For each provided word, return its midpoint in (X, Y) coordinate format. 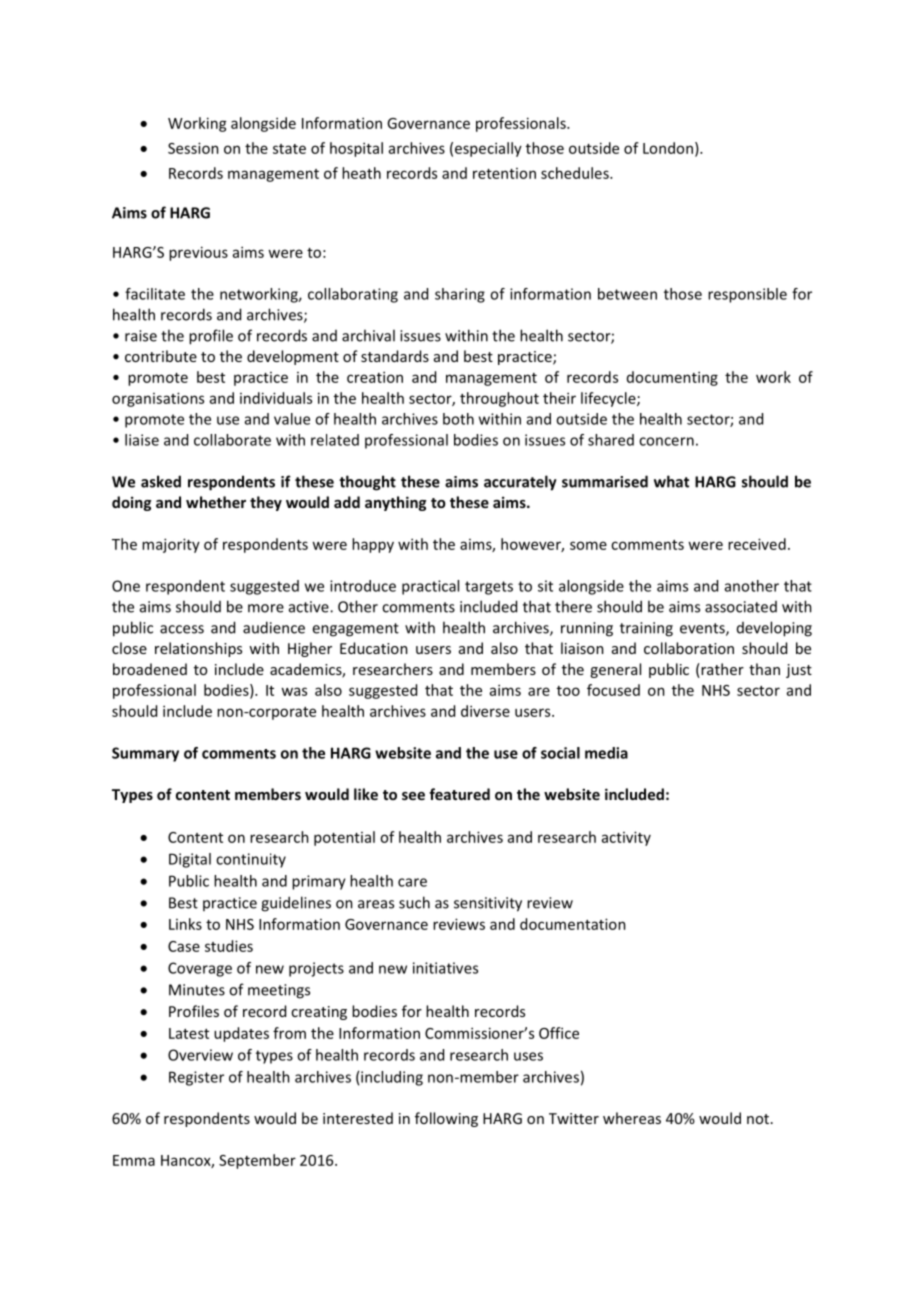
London (668, 148)
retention (504, 173)
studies (229, 946)
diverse (485, 711)
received (757, 544)
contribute (161, 356)
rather (721, 670)
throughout (499, 399)
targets (489, 588)
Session (193, 148)
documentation (573, 924)
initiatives (445, 968)
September (257, 1161)
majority (171, 545)
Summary (145, 754)
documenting (672, 378)
